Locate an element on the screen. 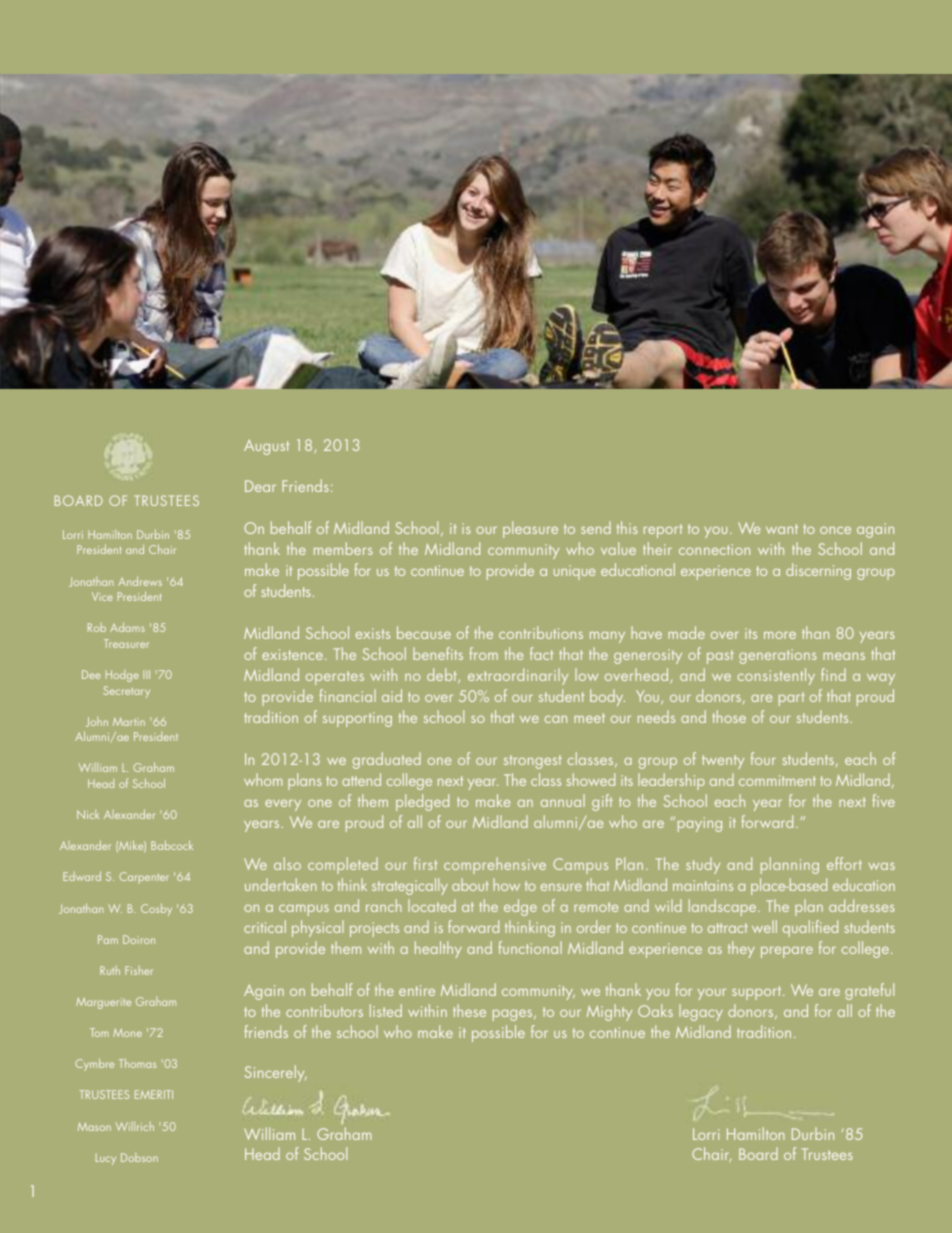 This screenshot has height=1233, width=952. Cosby is located at coordinates (156, 909).
